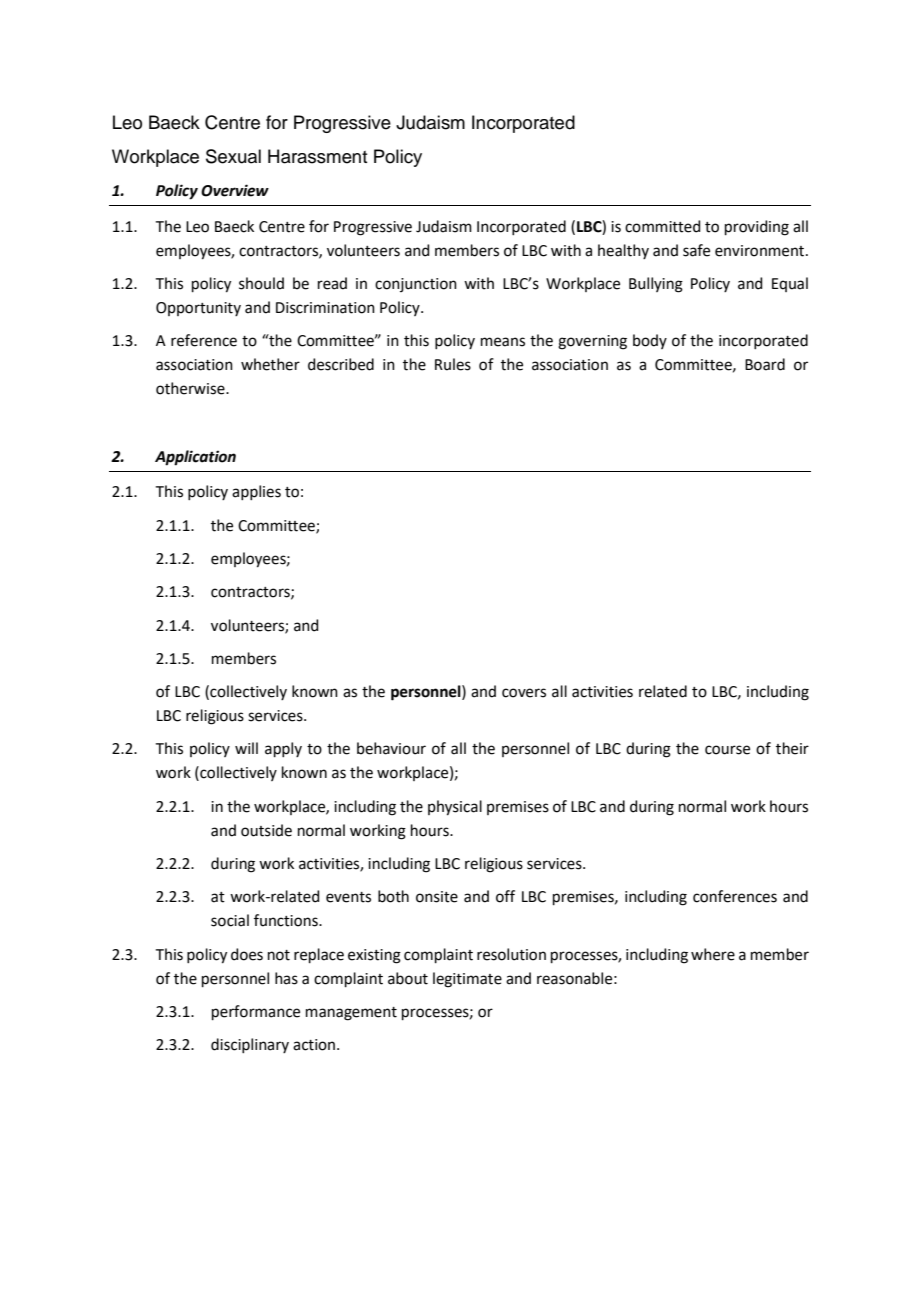 The width and height of the document is (924, 1308). What do you see at coordinates (727, 750) in the document?
I see `course` at bounding box center [727, 750].
